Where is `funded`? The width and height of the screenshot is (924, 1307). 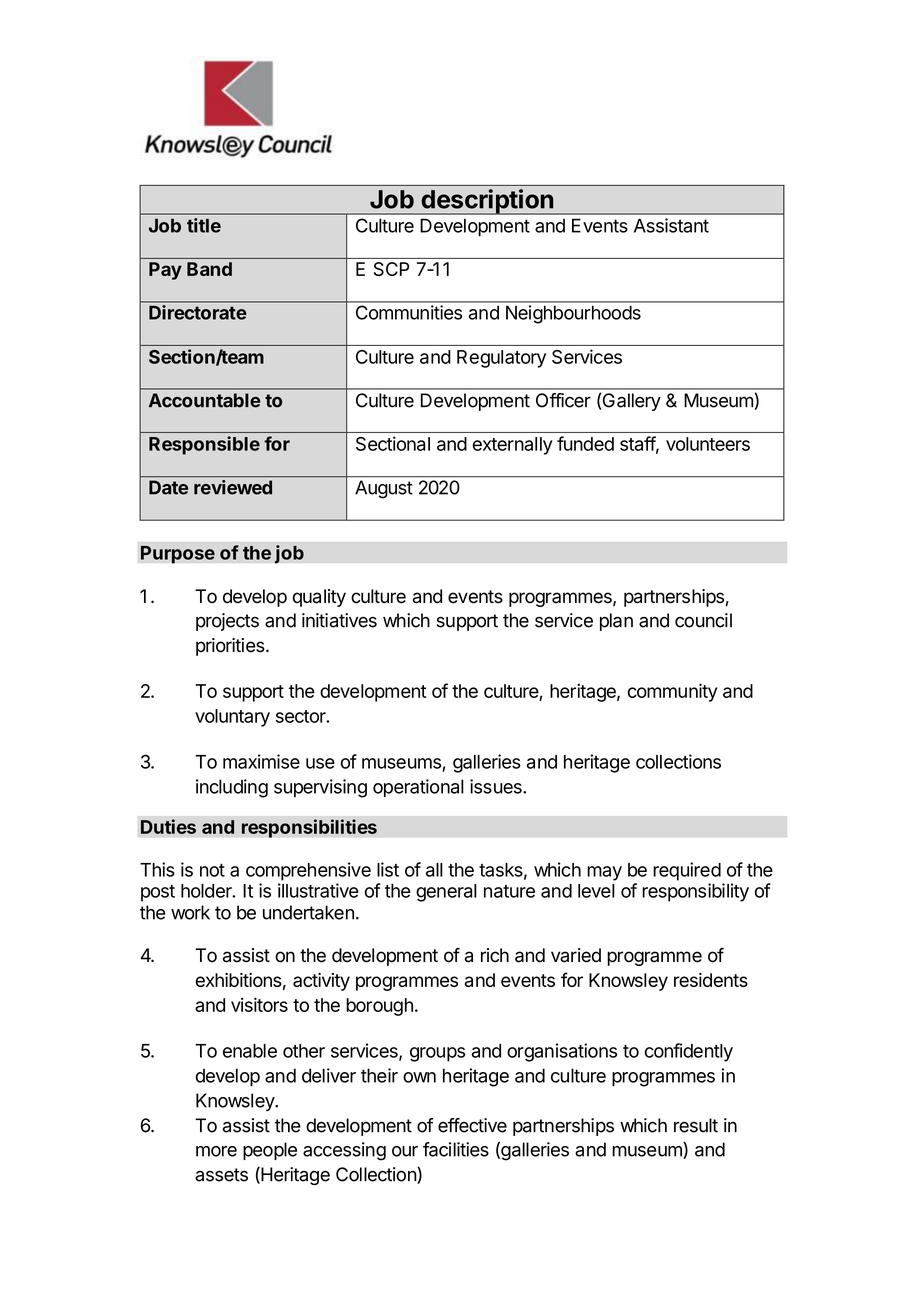 funded is located at coordinates (585, 443).
